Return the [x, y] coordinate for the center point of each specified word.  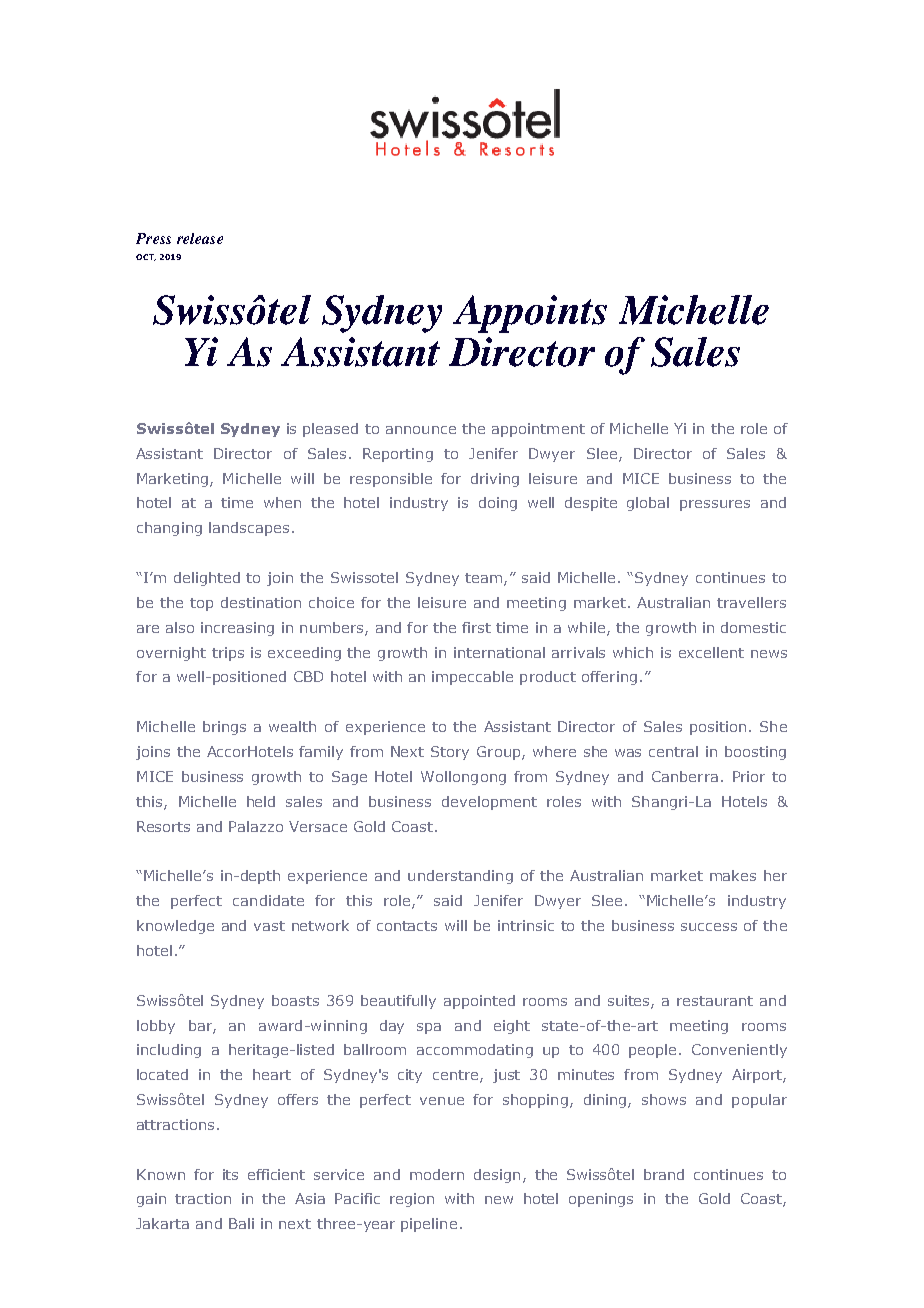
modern [437, 1174]
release [200, 238]
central [673, 751]
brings [224, 728]
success [709, 927]
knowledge [175, 927]
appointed [479, 1002]
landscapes [249, 529]
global [648, 504]
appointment [538, 430]
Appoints [530, 314]
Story [450, 753]
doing [498, 504]
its [230, 1174]
